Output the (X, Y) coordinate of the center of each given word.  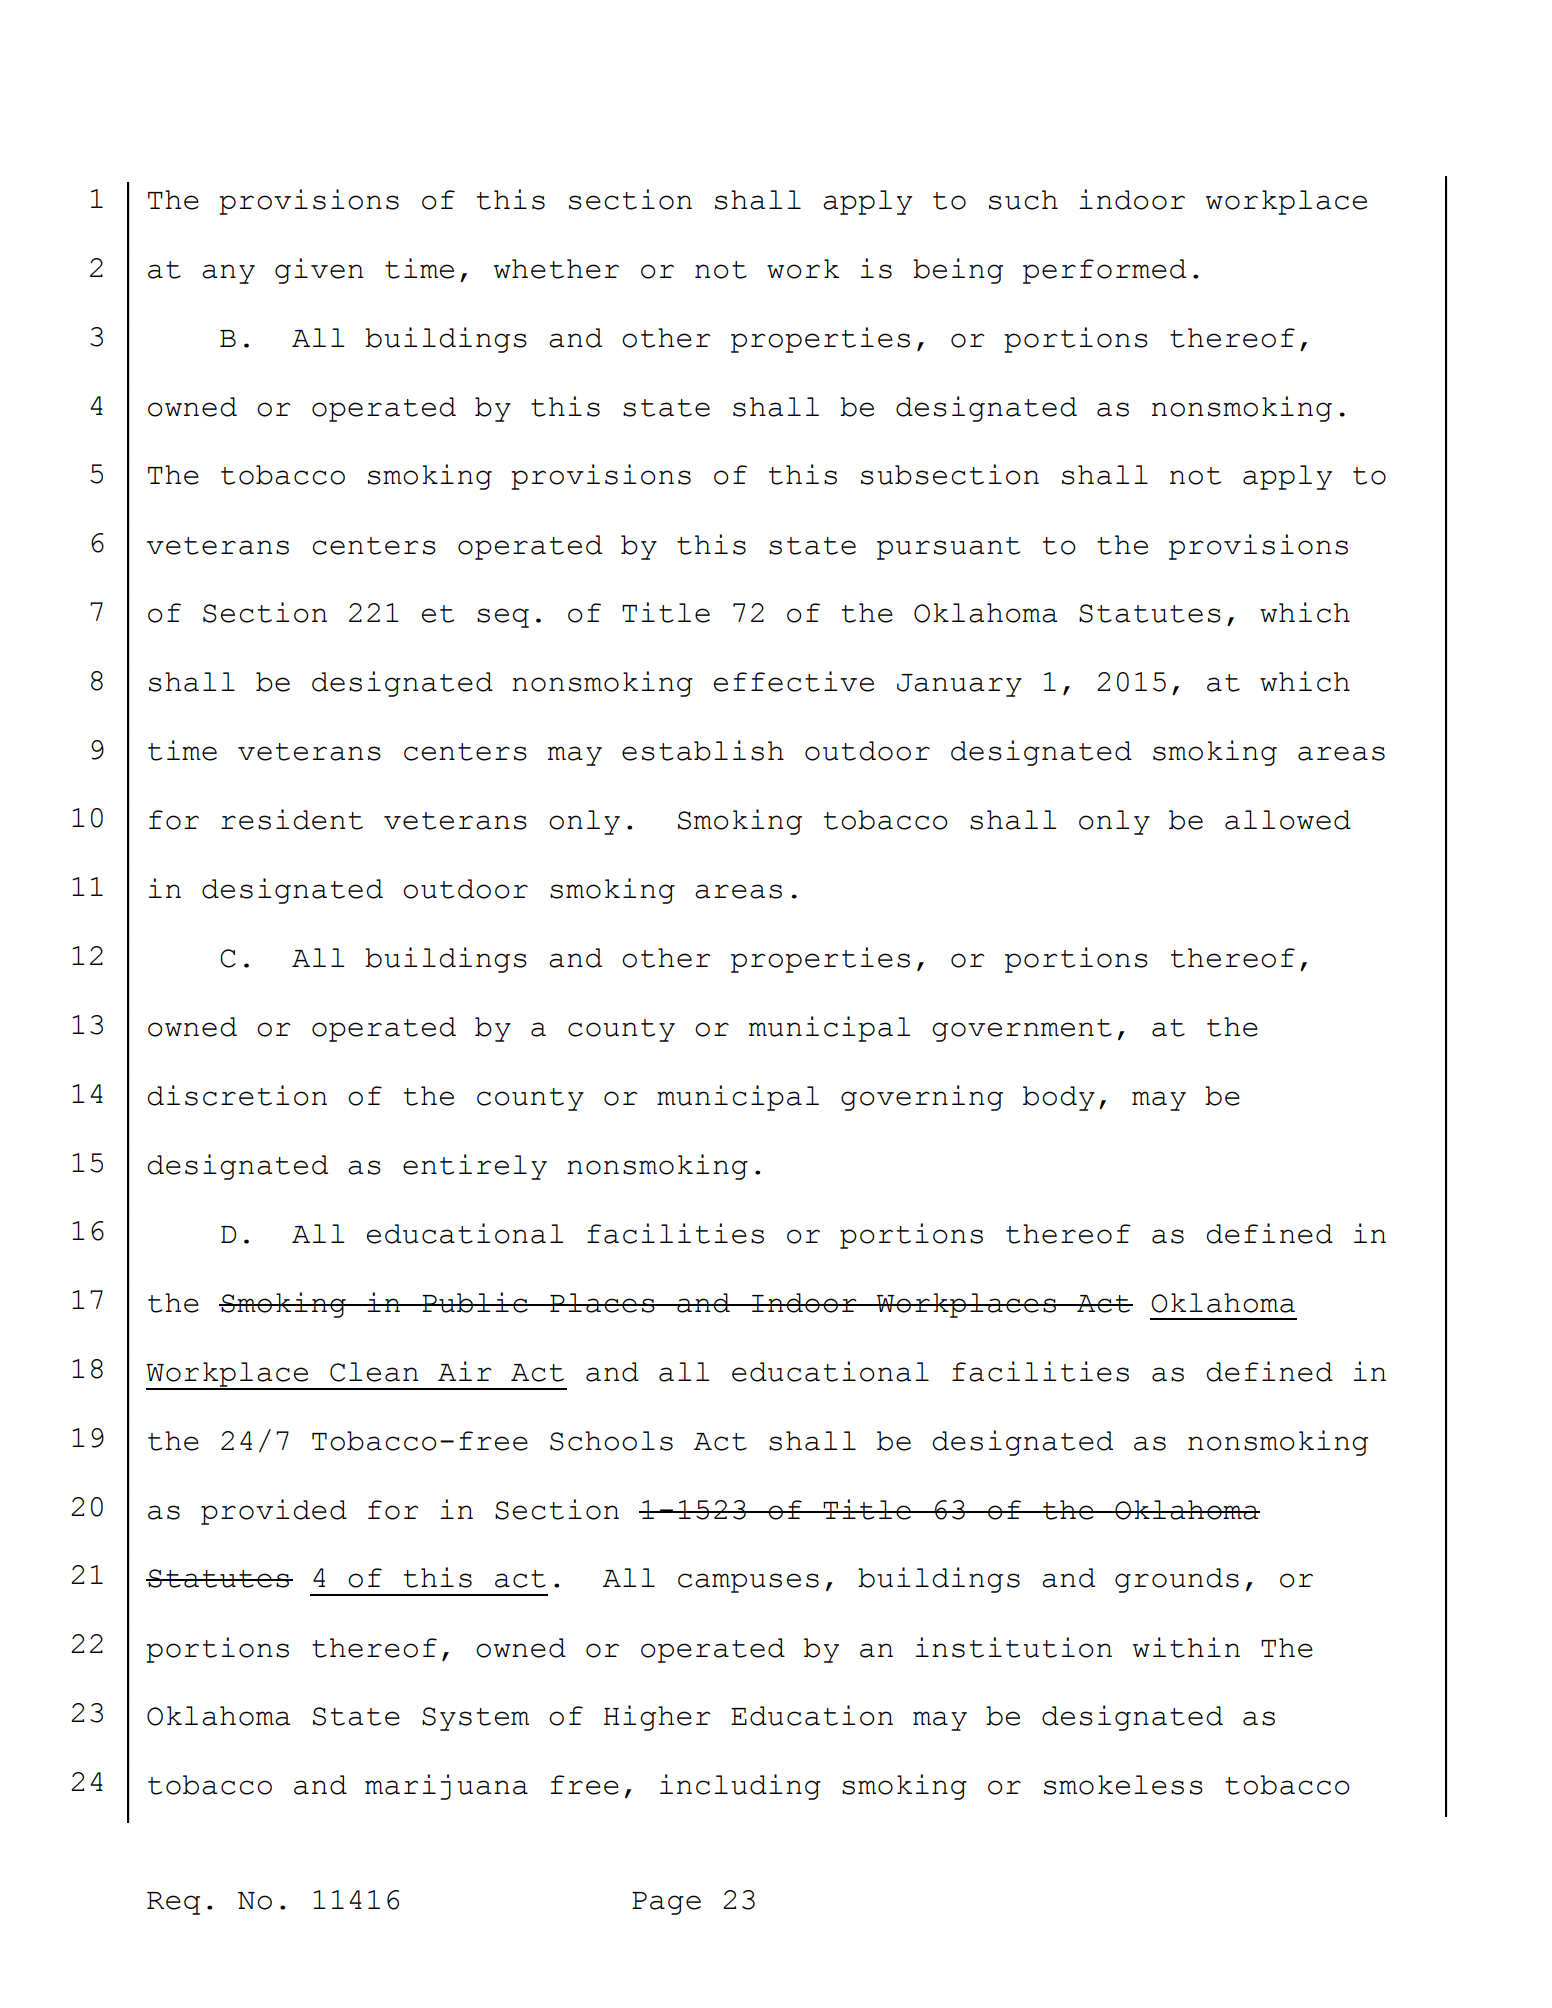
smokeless (1123, 1785)
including (740, 1787)
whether (556, 269)
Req (173, 1903)
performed (1104, 271)
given (319, 271)
